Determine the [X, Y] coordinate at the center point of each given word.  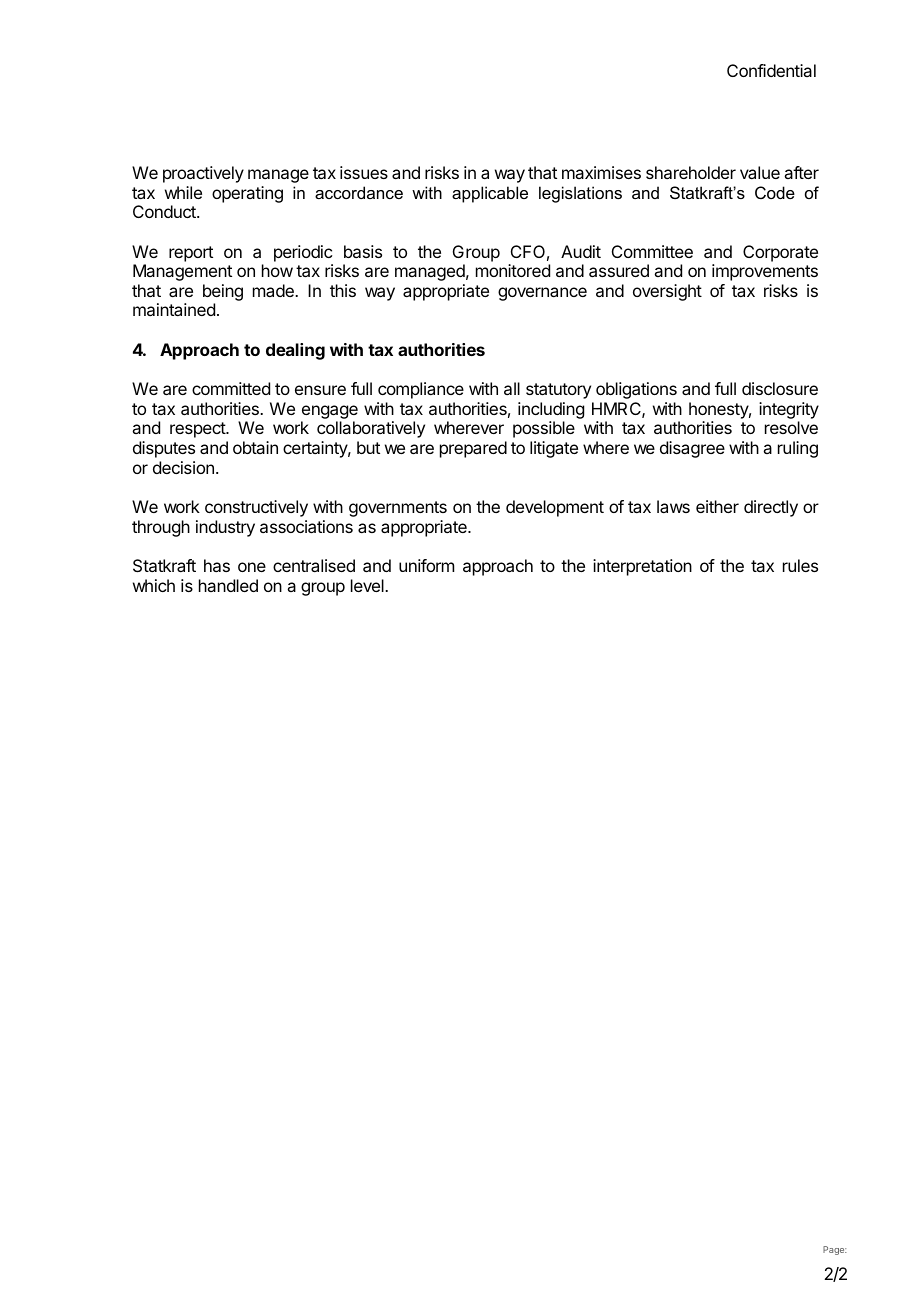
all [512, 388]
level [368, 585]
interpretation [642, 567]
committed [231, 388]
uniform [426, 565]
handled [228, 585]
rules [800, 565]
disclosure [780, 388]
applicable [490, 194]
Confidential [771, 70]
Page [835, 1250]
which [154, 585]
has [217, 565]
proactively [203, 174]
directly [771, 508]
